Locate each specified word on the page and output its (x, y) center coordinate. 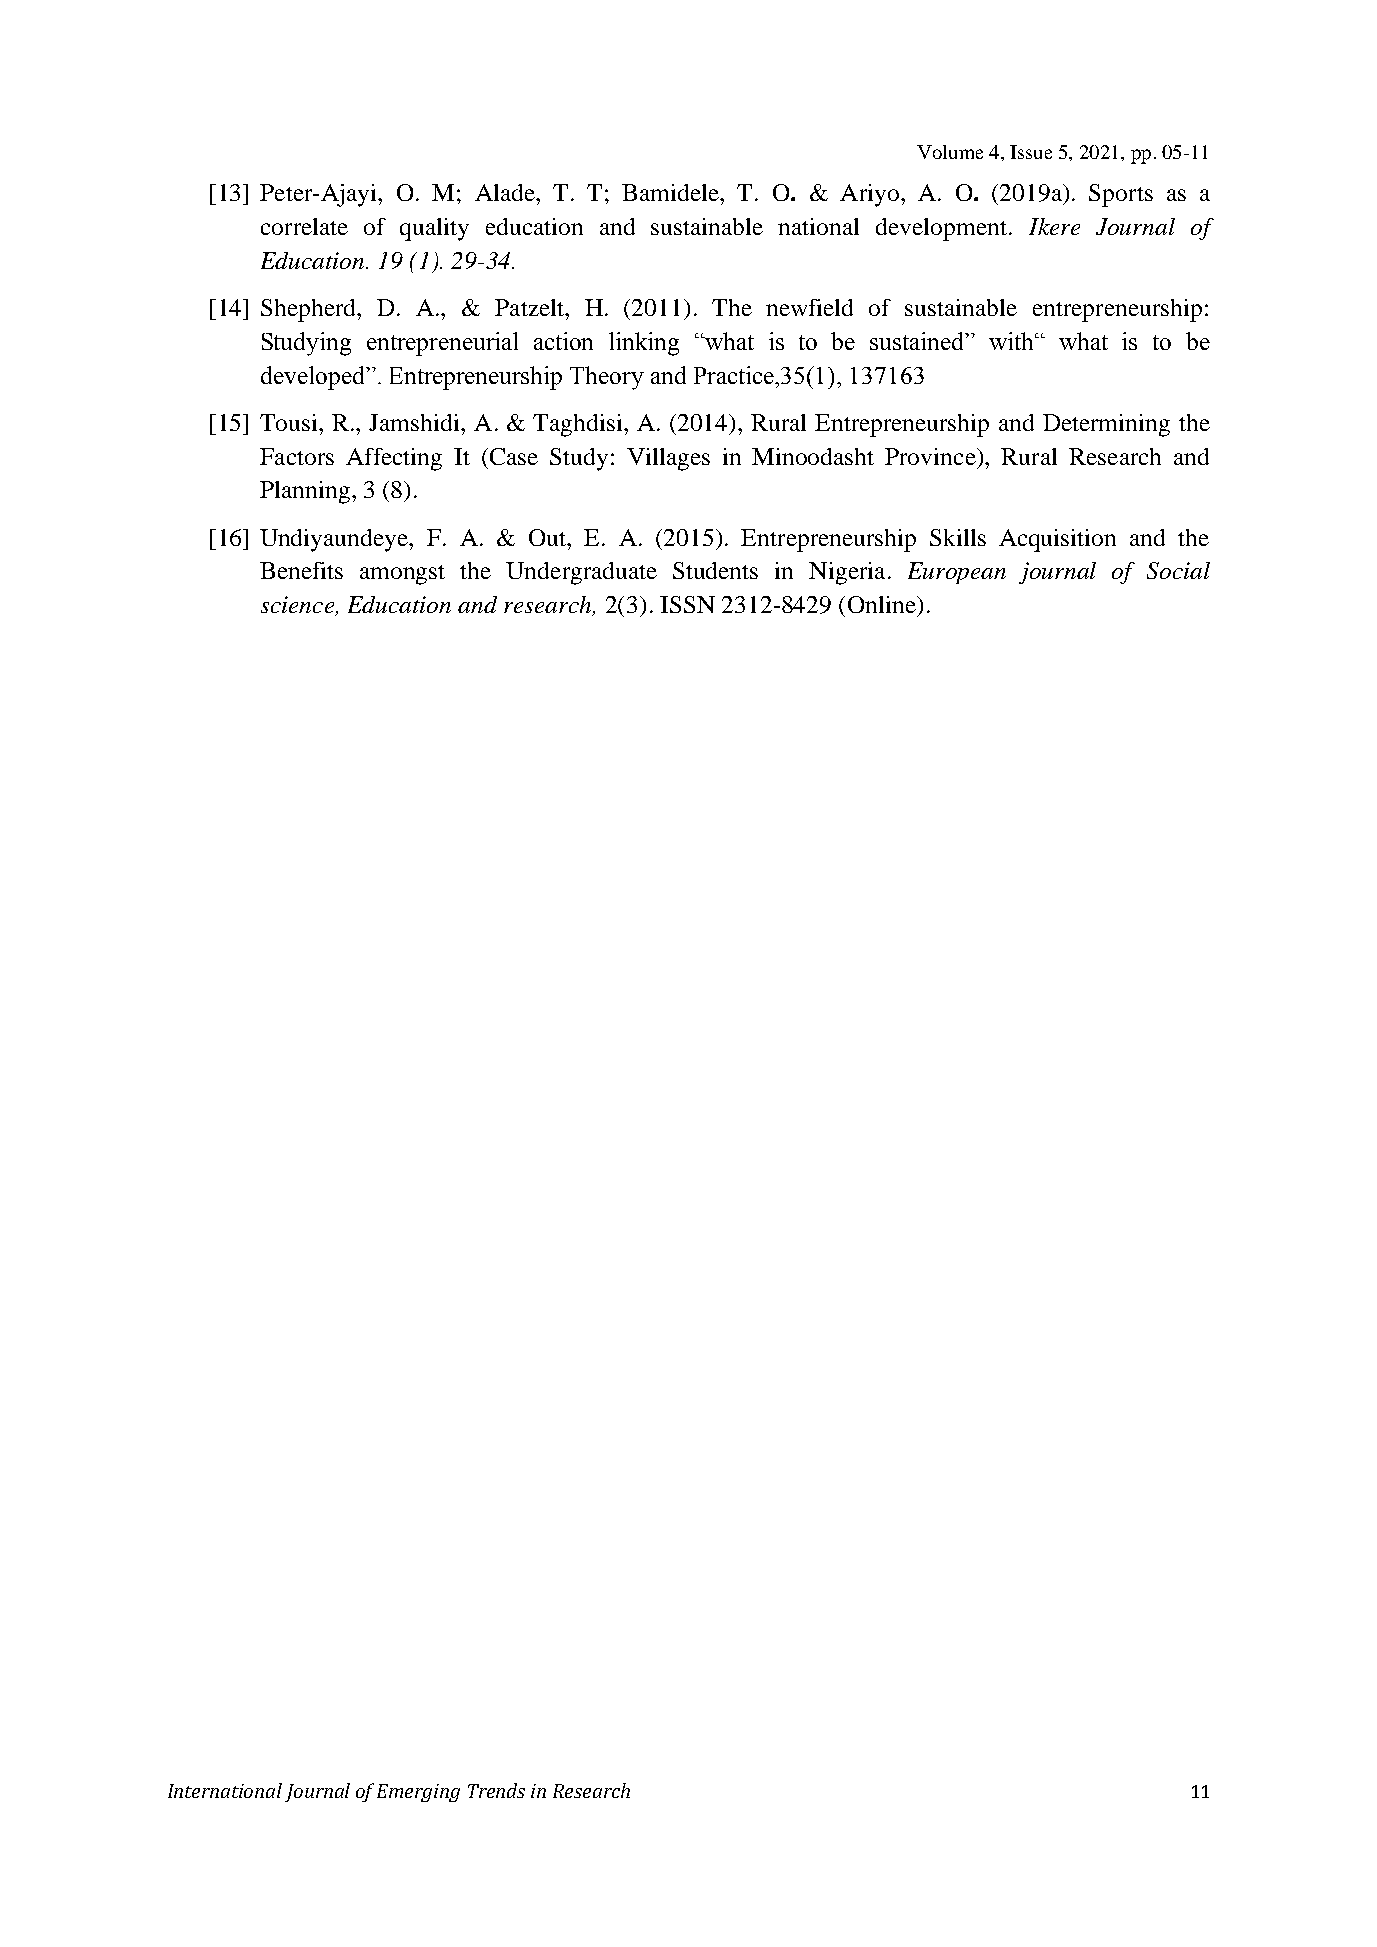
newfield (809, 307)
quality (434, 229)
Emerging (418, 1793)
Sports (1121, 195)
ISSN (687, 604)
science (299, 606)
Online (883, 604)
